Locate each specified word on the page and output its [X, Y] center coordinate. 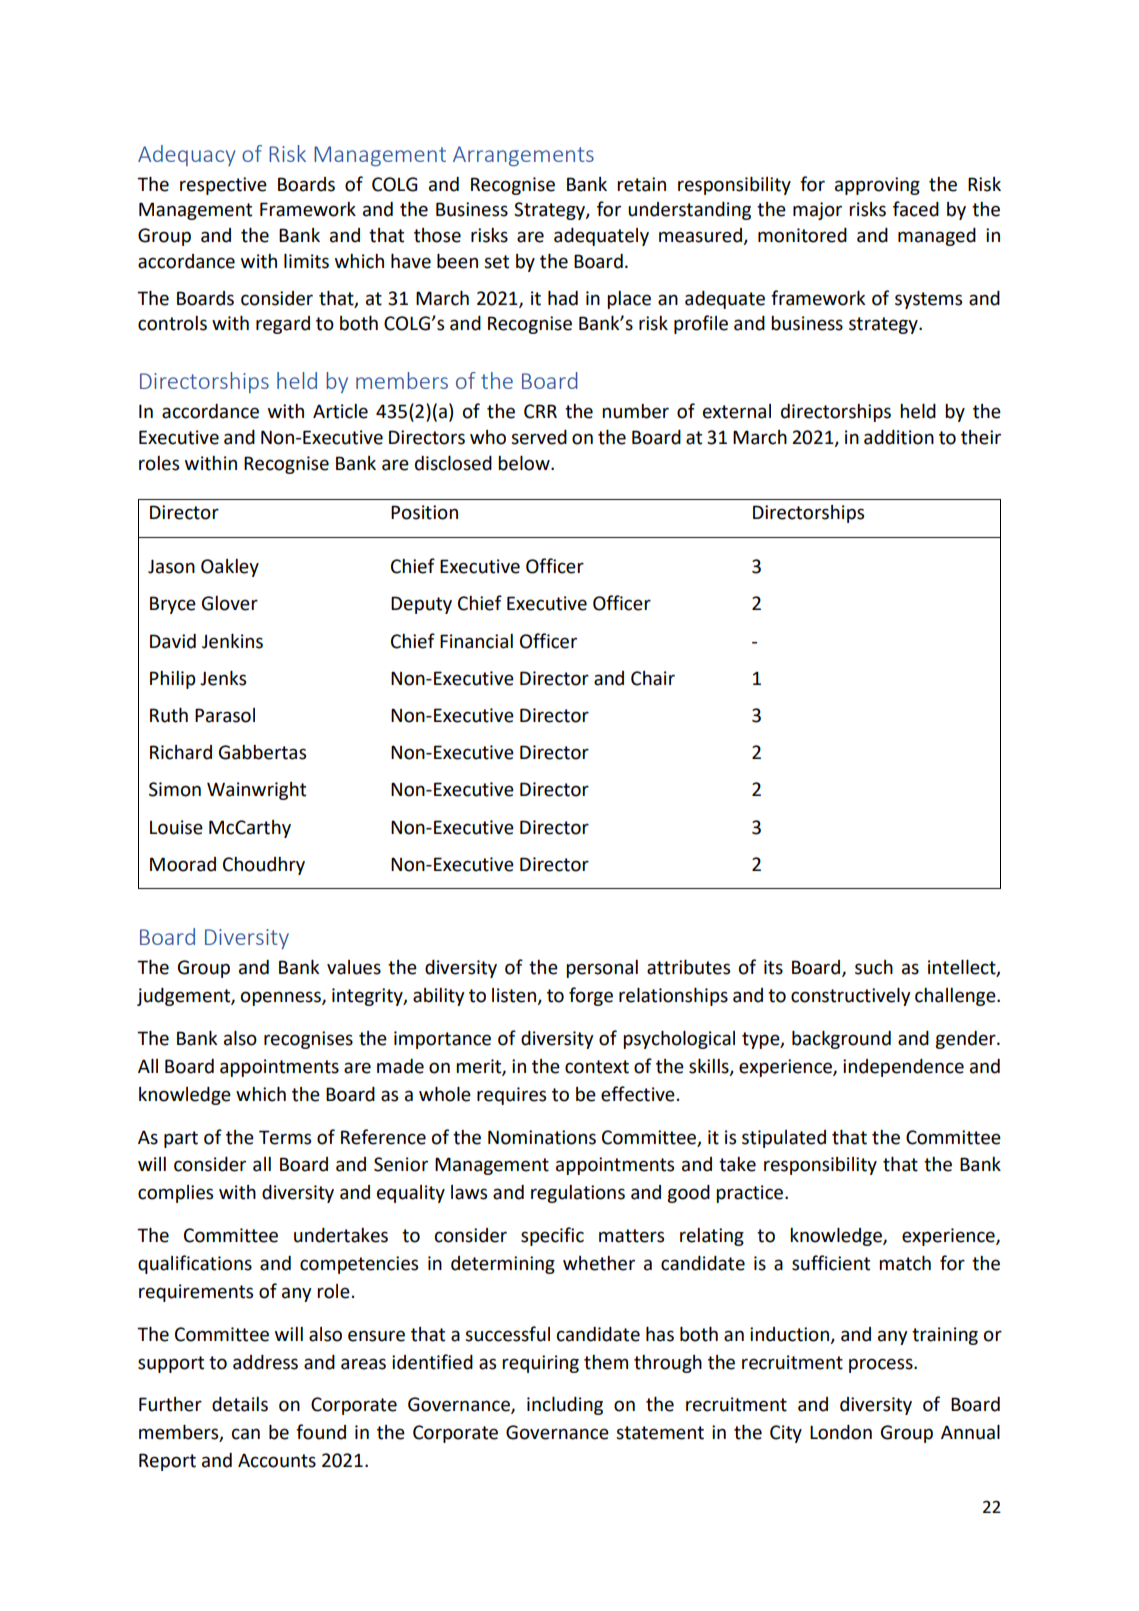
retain [641, 184]
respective [223, 186]
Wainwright [256, 791]
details [240, 1404]
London [841, 1432]
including [565, 1406]
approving [877, 186]
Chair [653, 678]
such [874, 967]
